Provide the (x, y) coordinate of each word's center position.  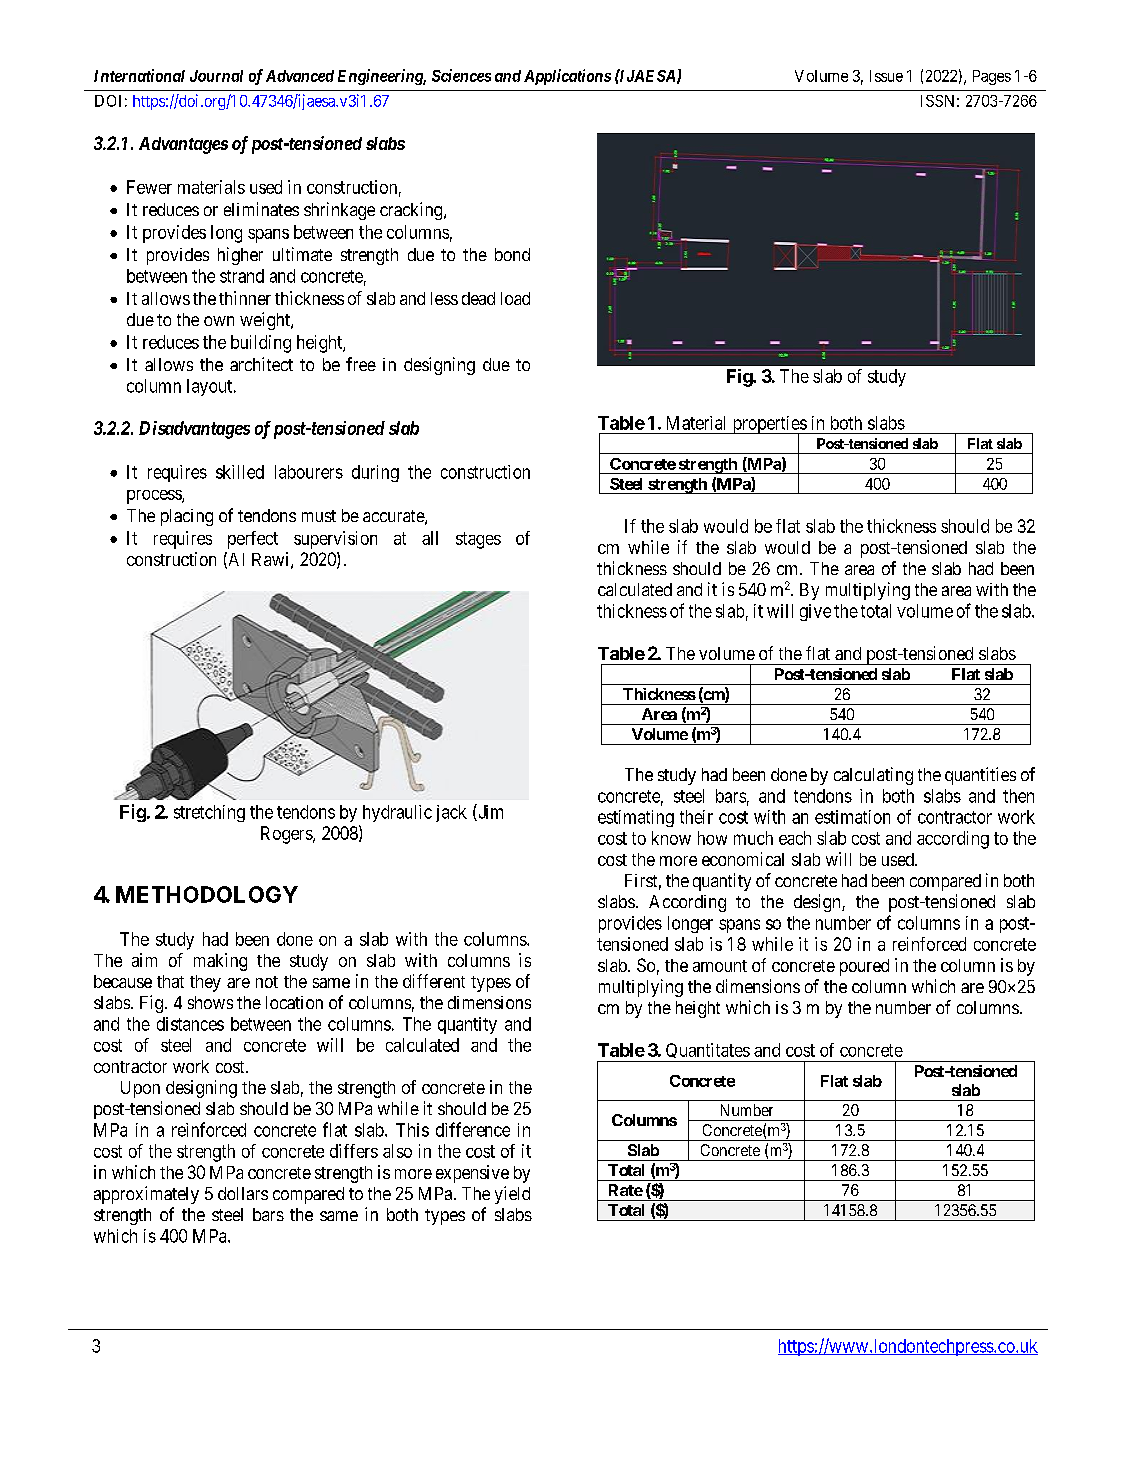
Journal (216, 76)
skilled (240, 472)
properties (769, 426)
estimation (852, 817)
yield (512, 1195)
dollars (243, 1193)
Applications (567, 77)
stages (478, 540)
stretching (209, 813)
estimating (636, 818)
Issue (886, 76)
